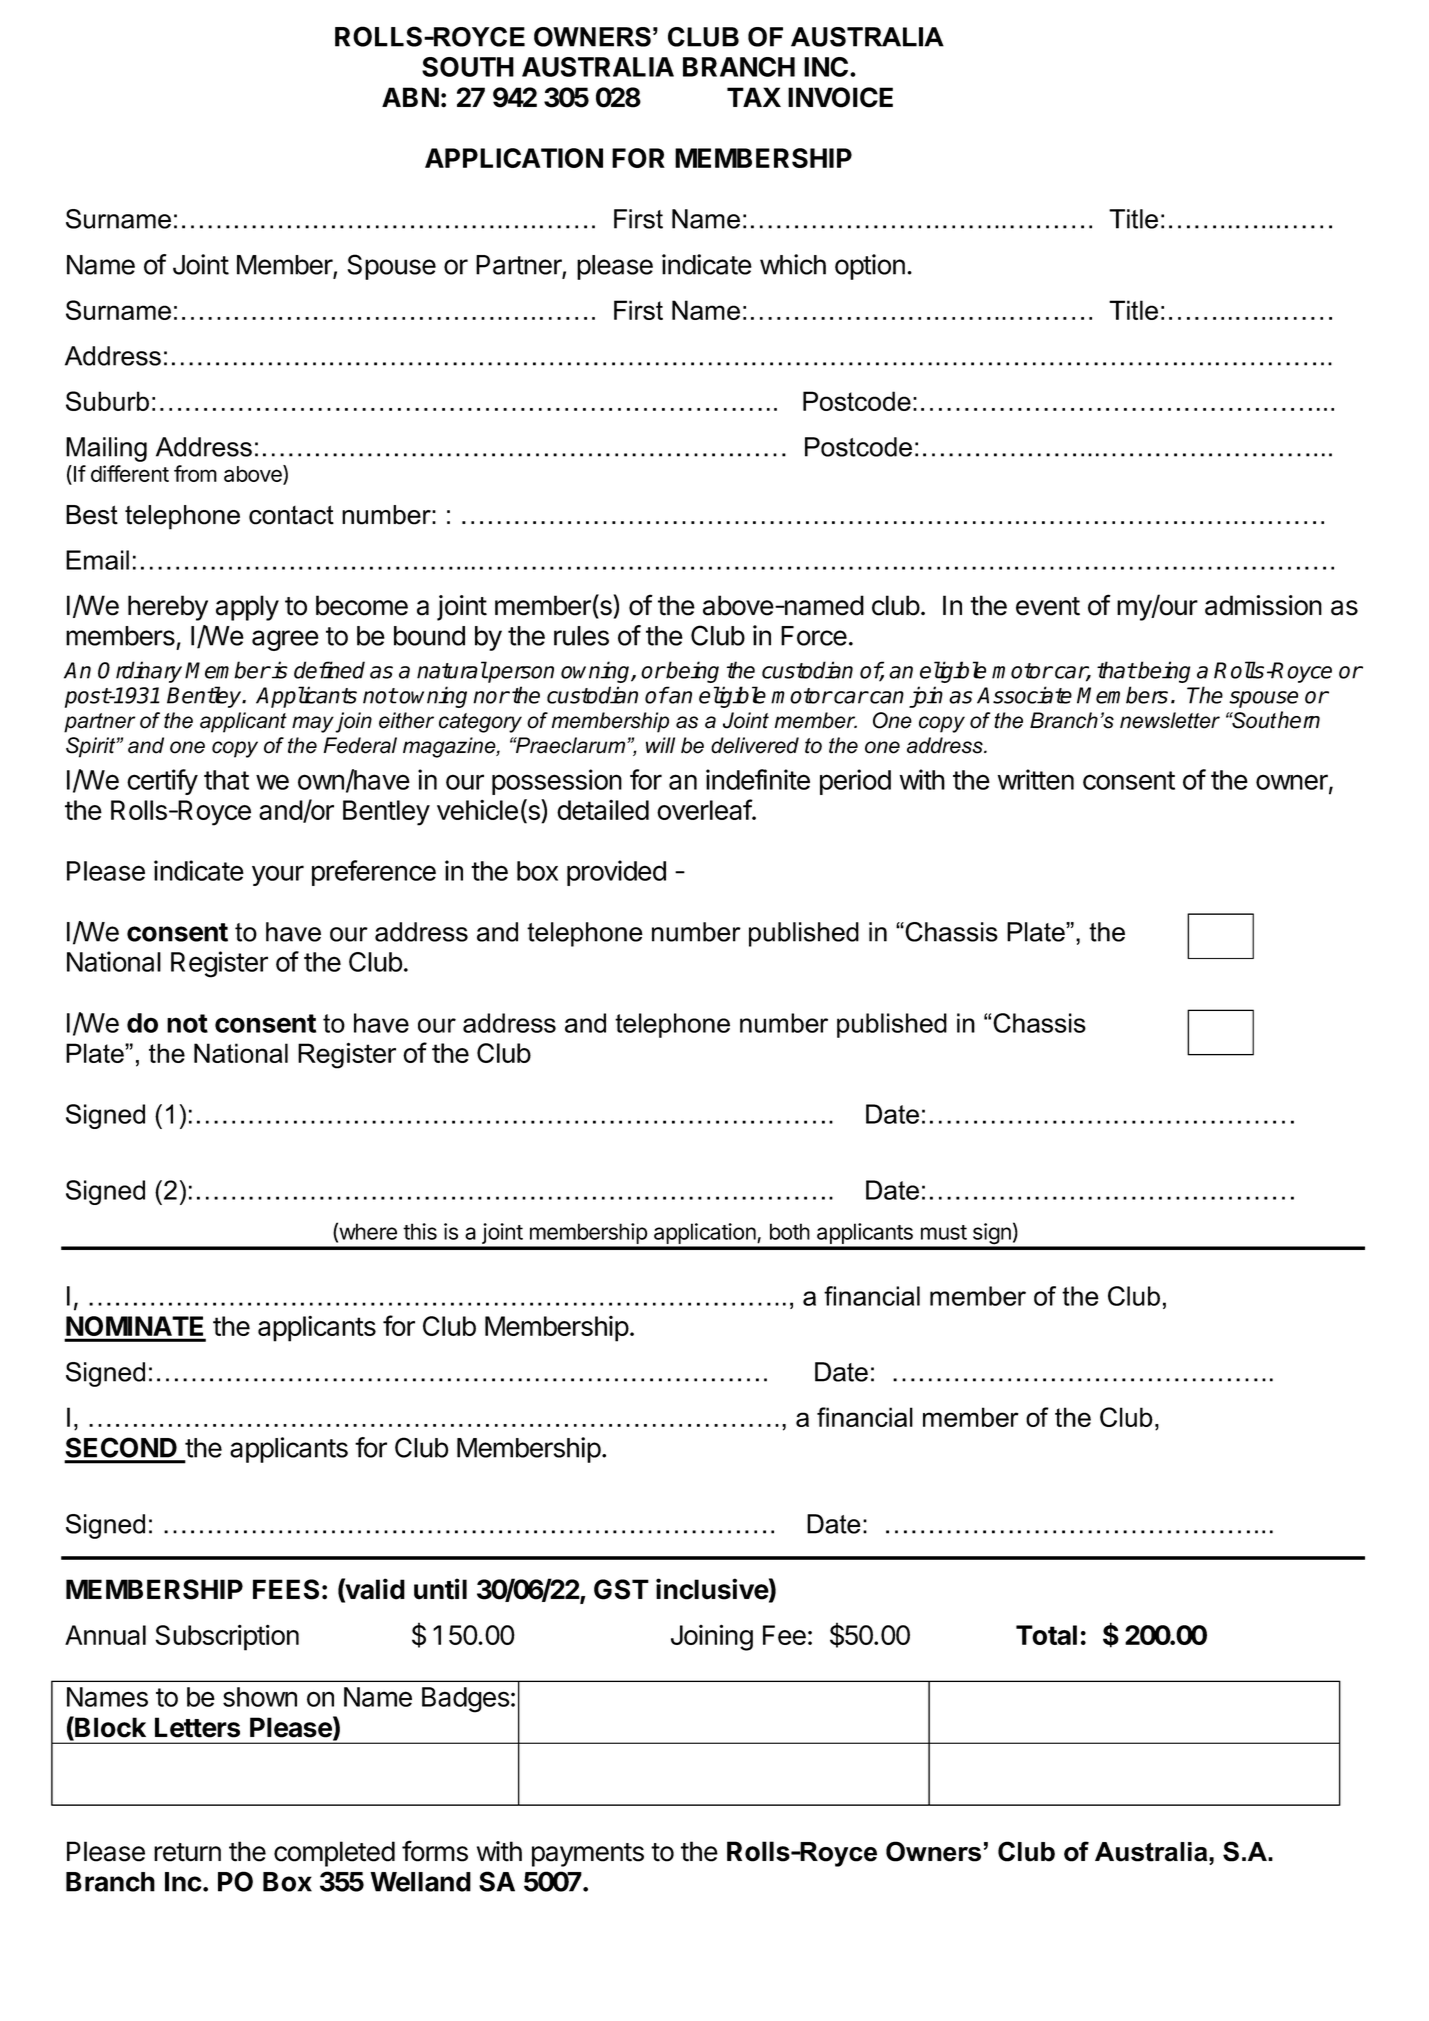  Describe the element at coordinates (754, 97) in the screenshot. I see `TAX` at that location.
